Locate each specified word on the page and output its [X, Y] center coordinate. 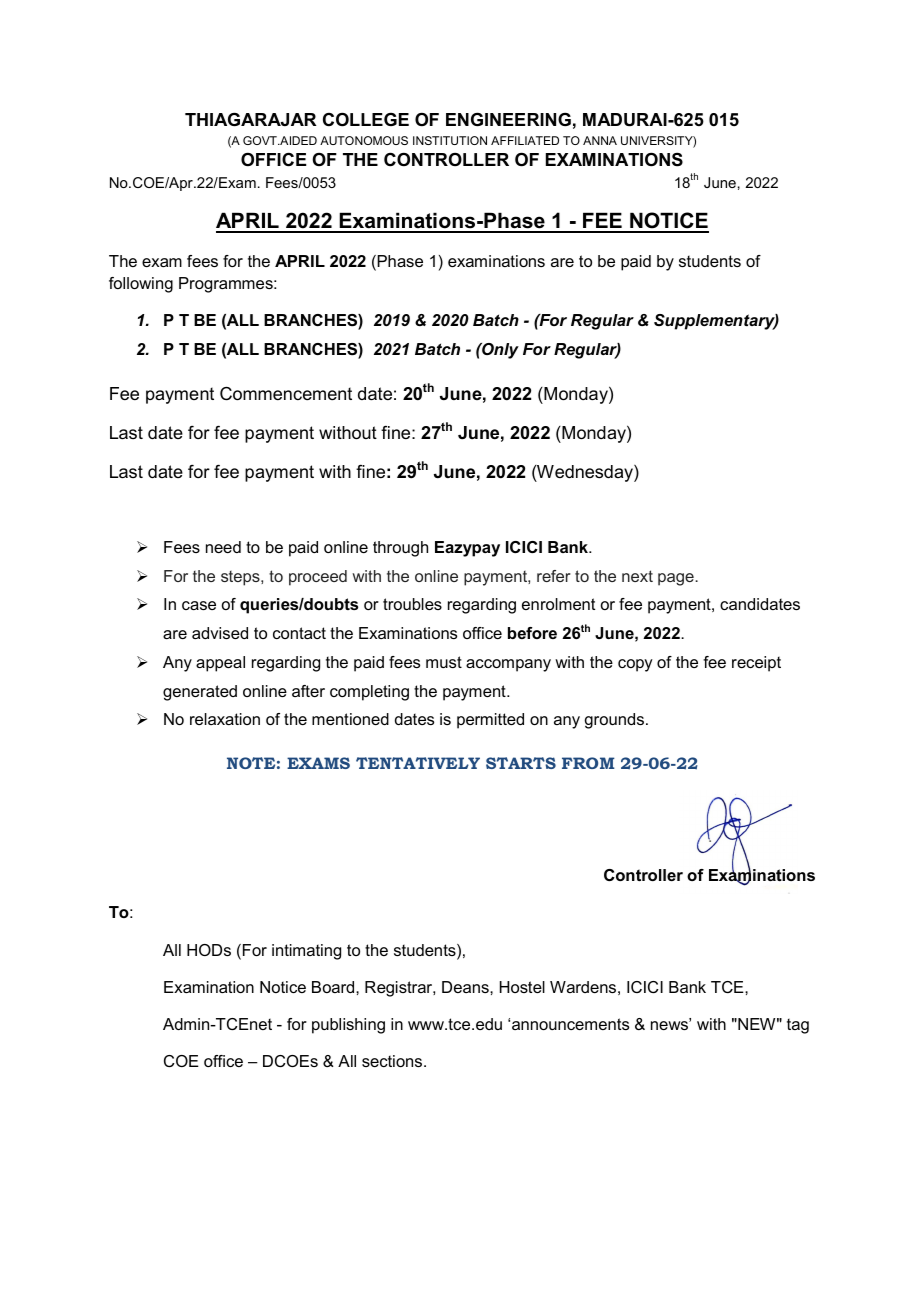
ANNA [600, 140]
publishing [348, 1026]
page [677, 579]
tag [798, 1026]
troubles [412, 604]
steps [241, 578]
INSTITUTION [450, 140]
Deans [466, 987]
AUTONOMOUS [364, 140]
